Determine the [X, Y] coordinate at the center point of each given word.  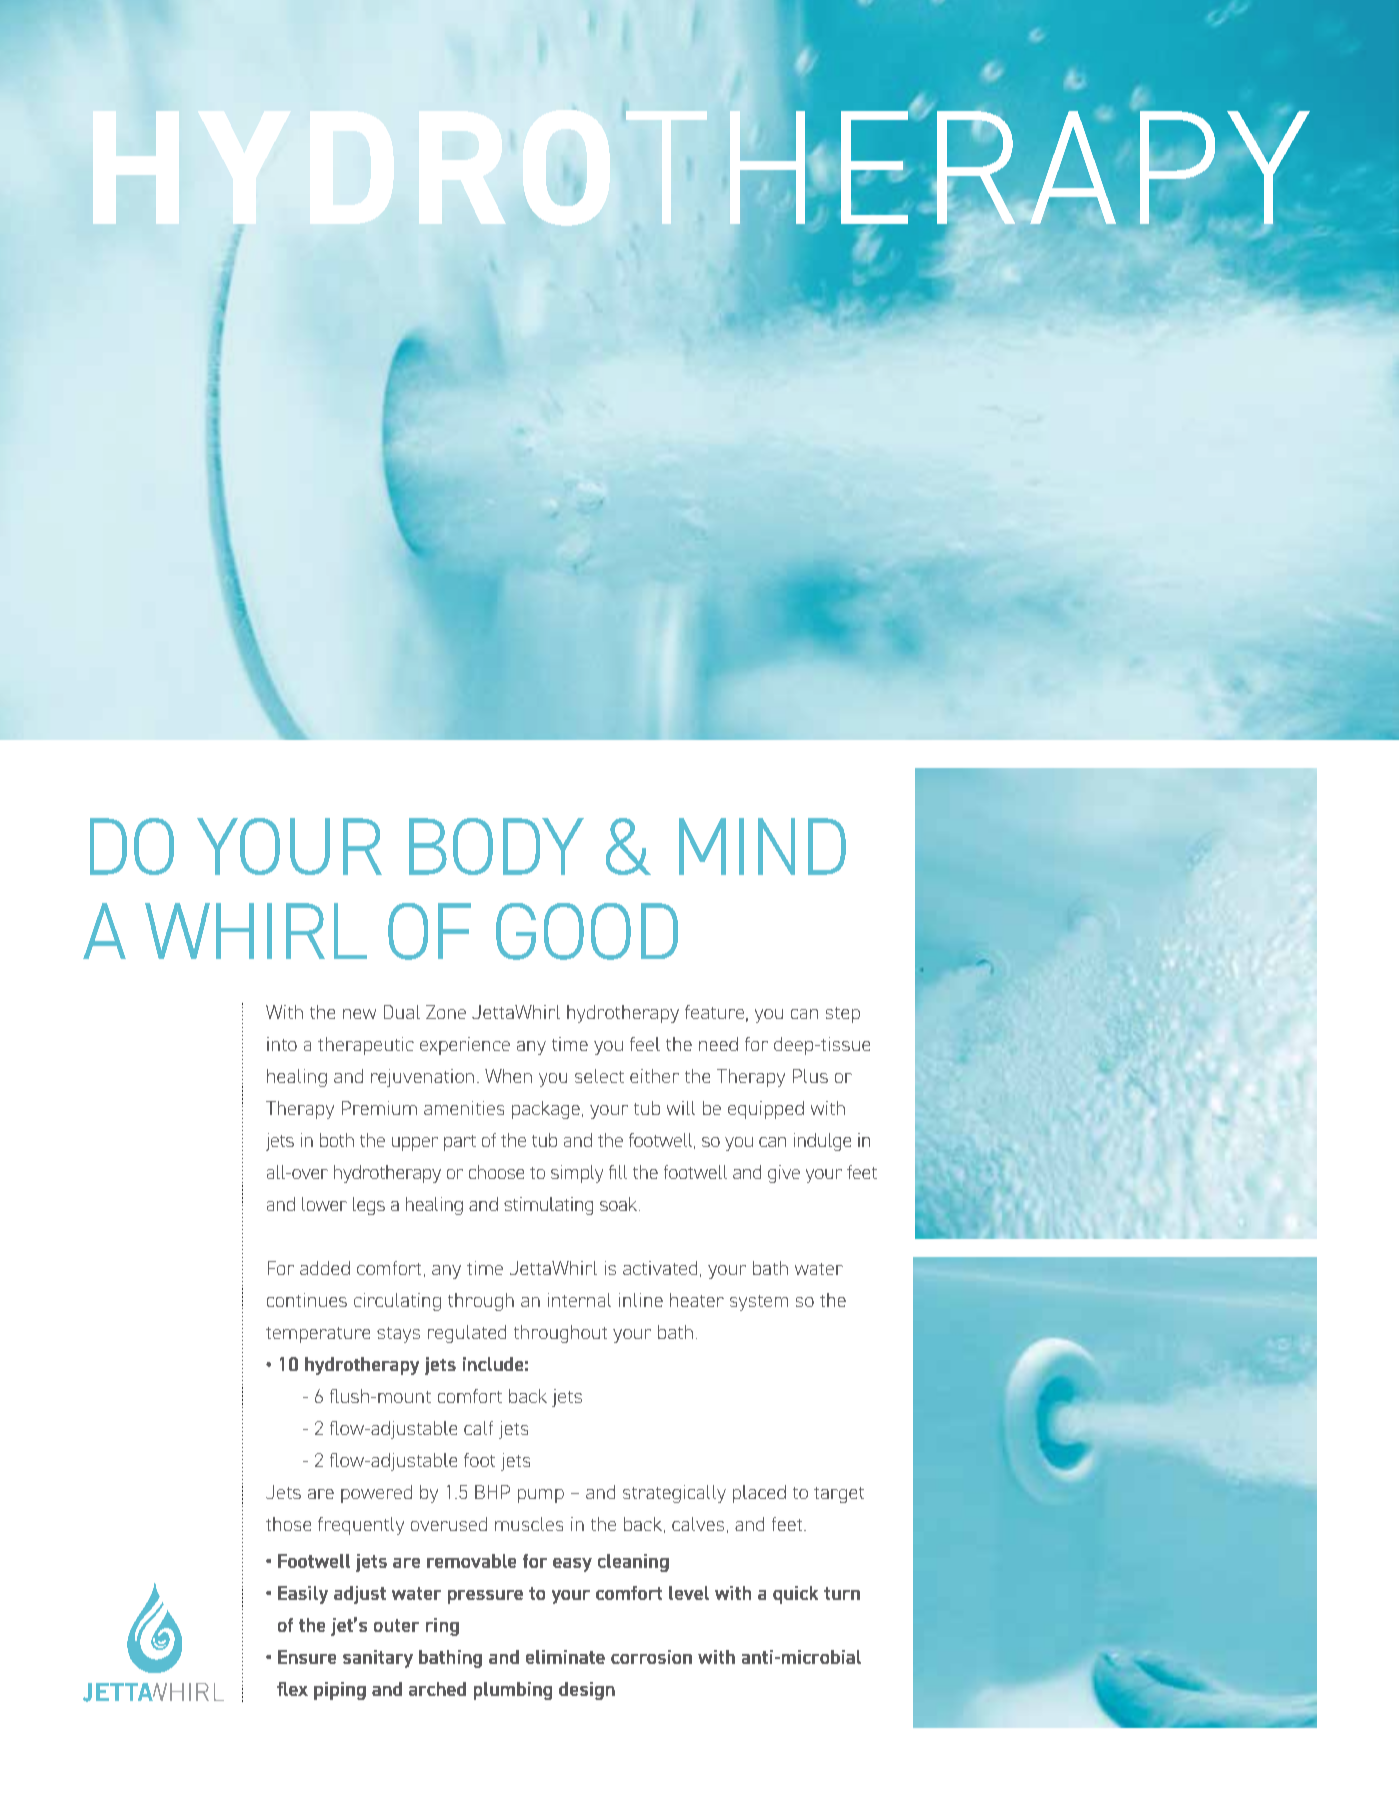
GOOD [587, 931]
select [599, 1076]
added [325, 1268]
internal [579, 1300]
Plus [810, 1076]
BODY [496, 846]
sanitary [378, 1659]
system [759, 1303]
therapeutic [366, 1046]
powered [376, 1494]
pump [541, 1496]
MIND [762, 846]
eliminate [565, 1657]
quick [795, 1595]
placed [759, 1494]
